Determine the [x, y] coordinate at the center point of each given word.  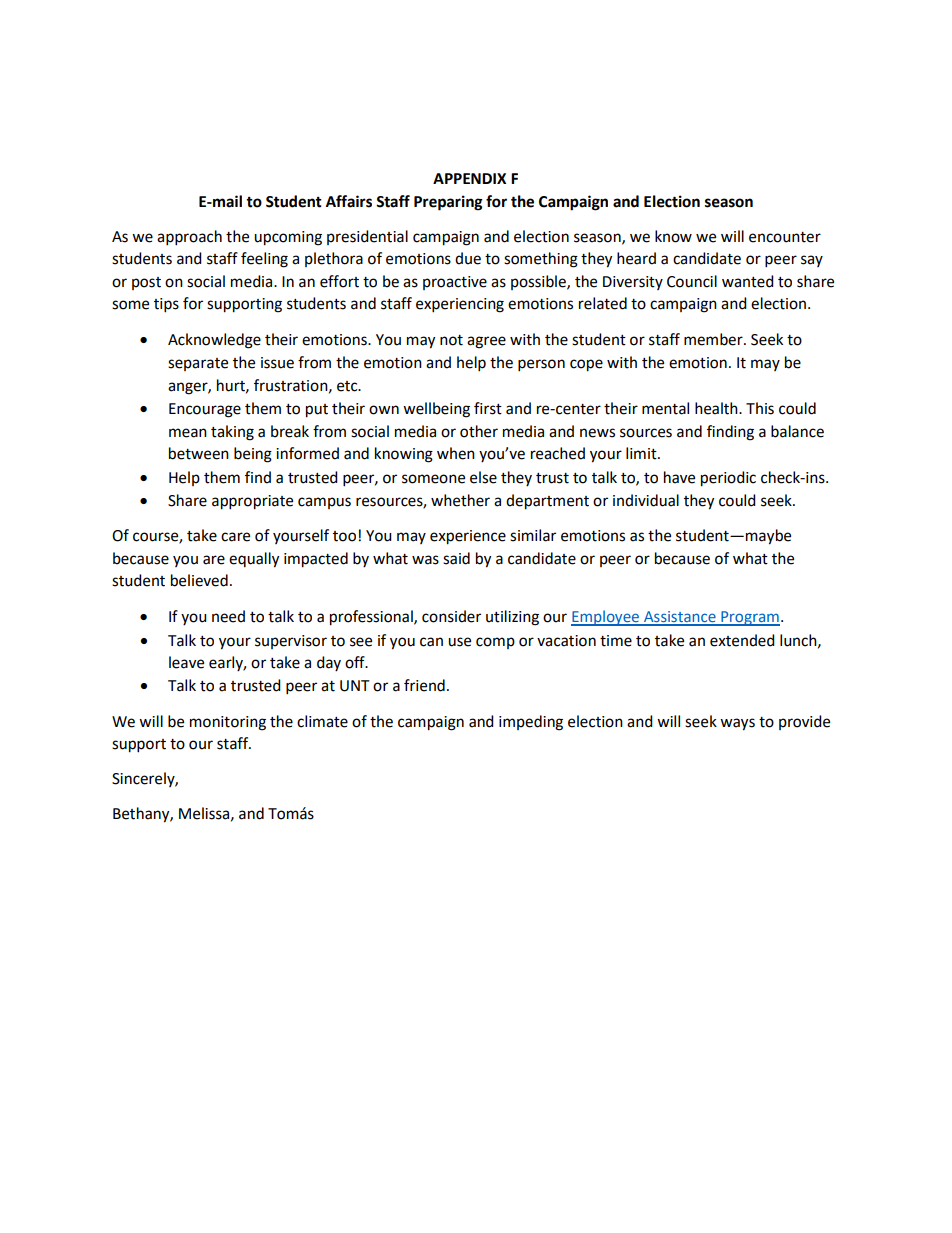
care [235, 537]
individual [646, 500]
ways [737, 724]
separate [198, 364]
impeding [531, 723]
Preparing [448, 203]
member [714, 339]
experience [468, 537]
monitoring [228, 723]
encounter [785, 237]
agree [486, 342]
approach [189, 238]
